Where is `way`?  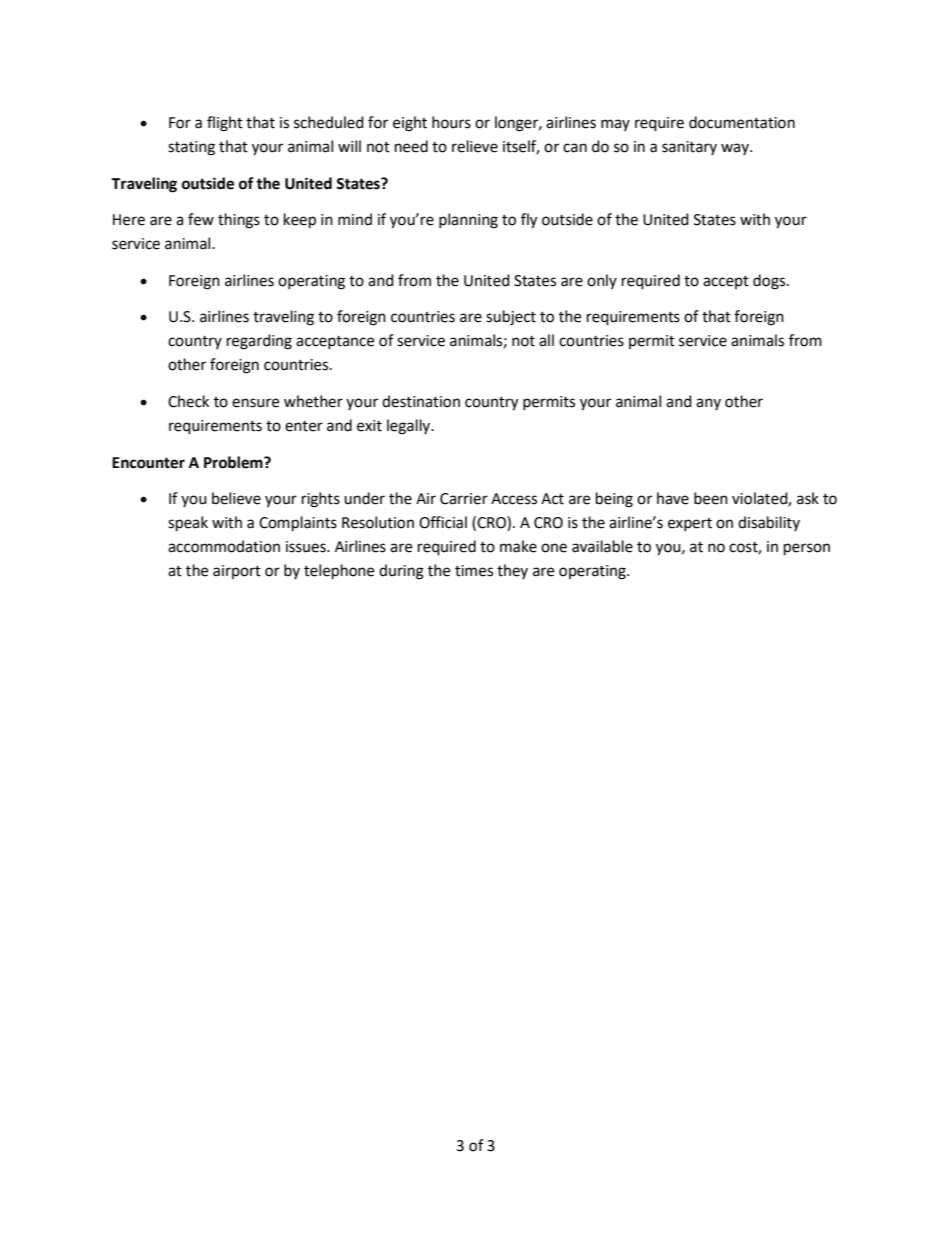
way is located at coordinates (736, 149).
